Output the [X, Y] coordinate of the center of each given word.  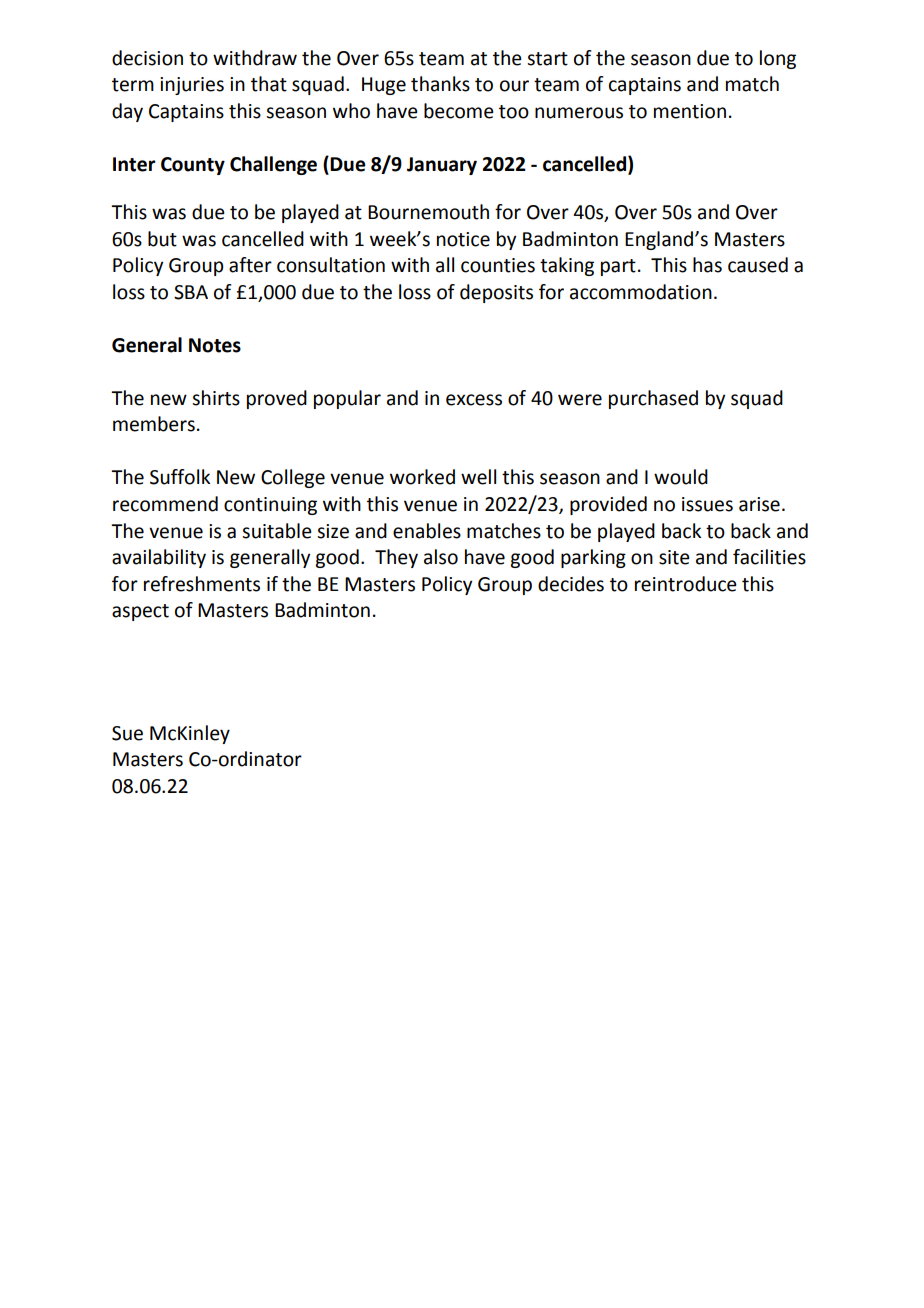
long [778, 59]
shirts [216, 398]
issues [707, 504]
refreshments [202, 584]
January [442, 166]
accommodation [641, 292]
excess [474, 400]
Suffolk [180, 477]
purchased [653, 399]
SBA [191, 292]
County [193, 166]
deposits [496, 293]
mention [690, 111]
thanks [440, 84]
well [478, 477]
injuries [192, 86]
